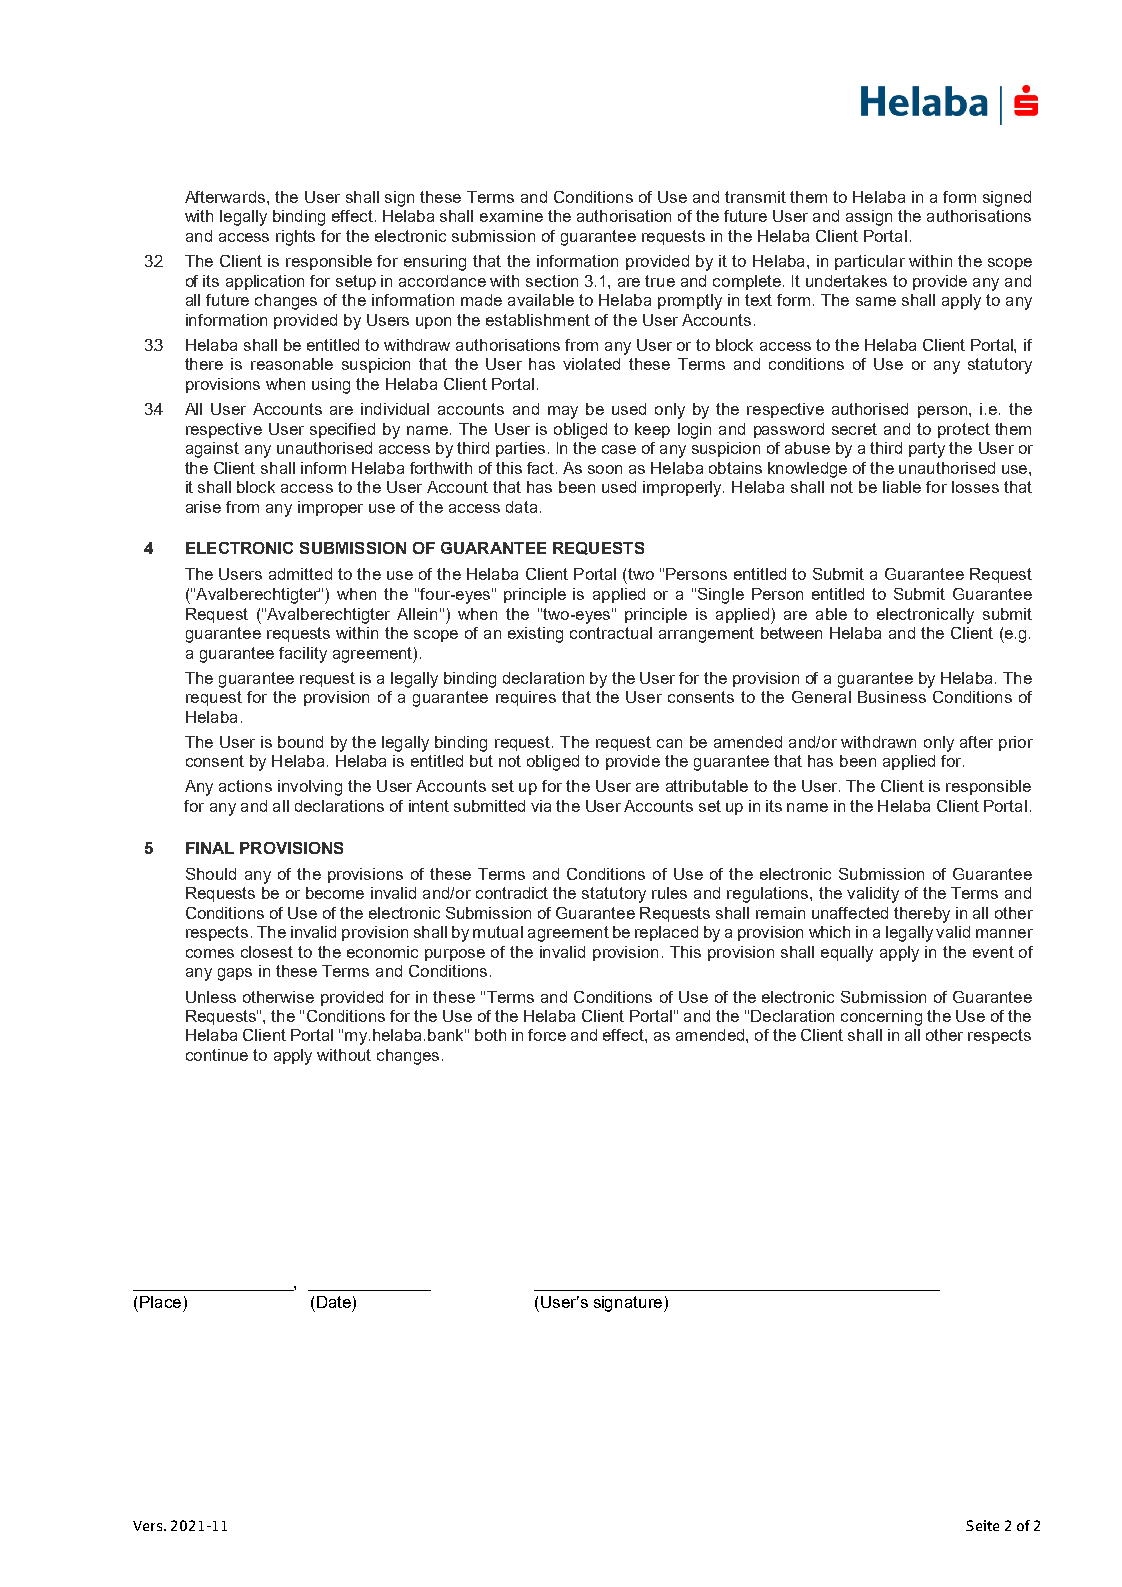 The width and height of the screenshot is (1122, 1587). Describe the element at coordinates (295, 238) in the screenshot. I see `rights` at that location.
